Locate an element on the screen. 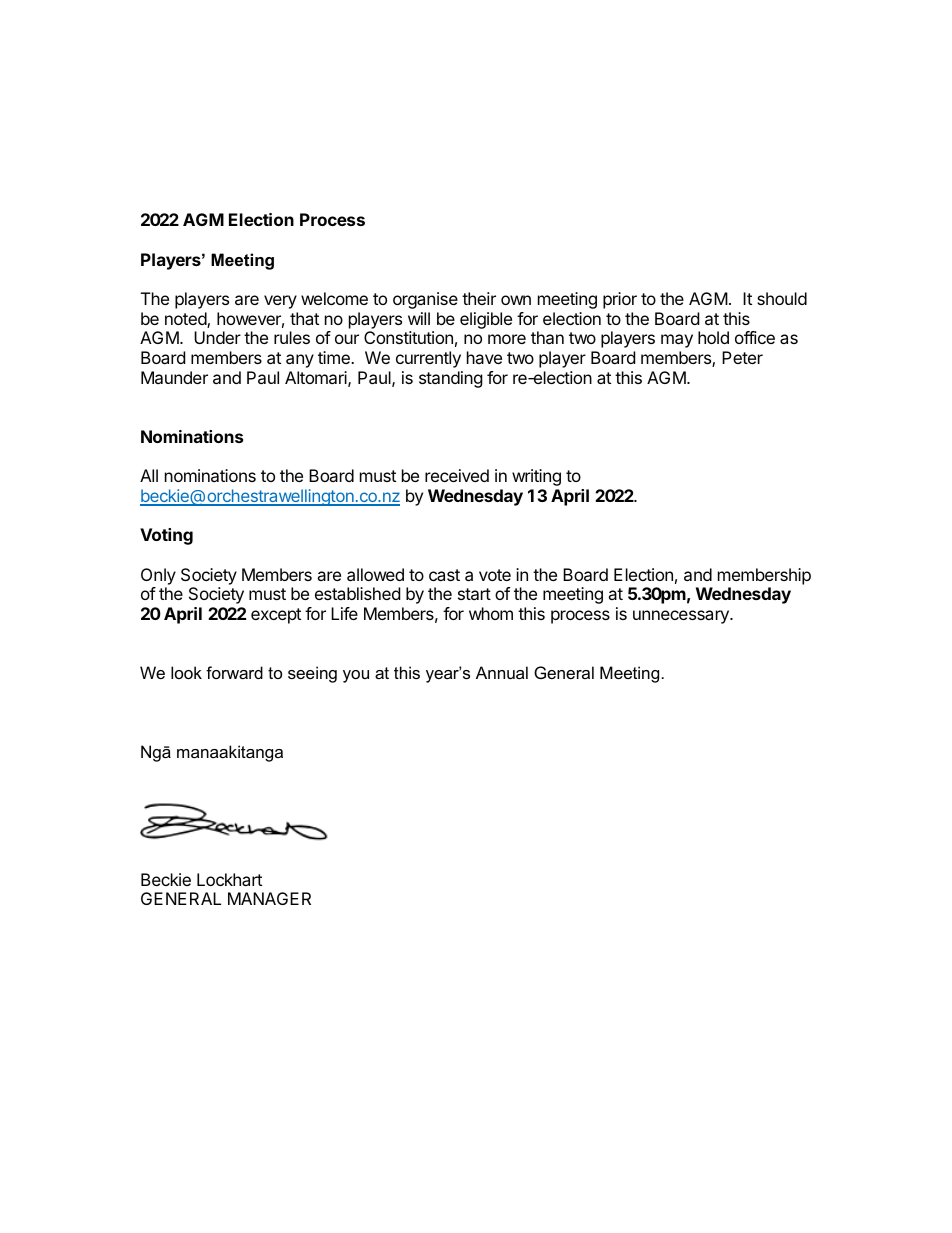  Voting is located at coordinates (166, 536).
